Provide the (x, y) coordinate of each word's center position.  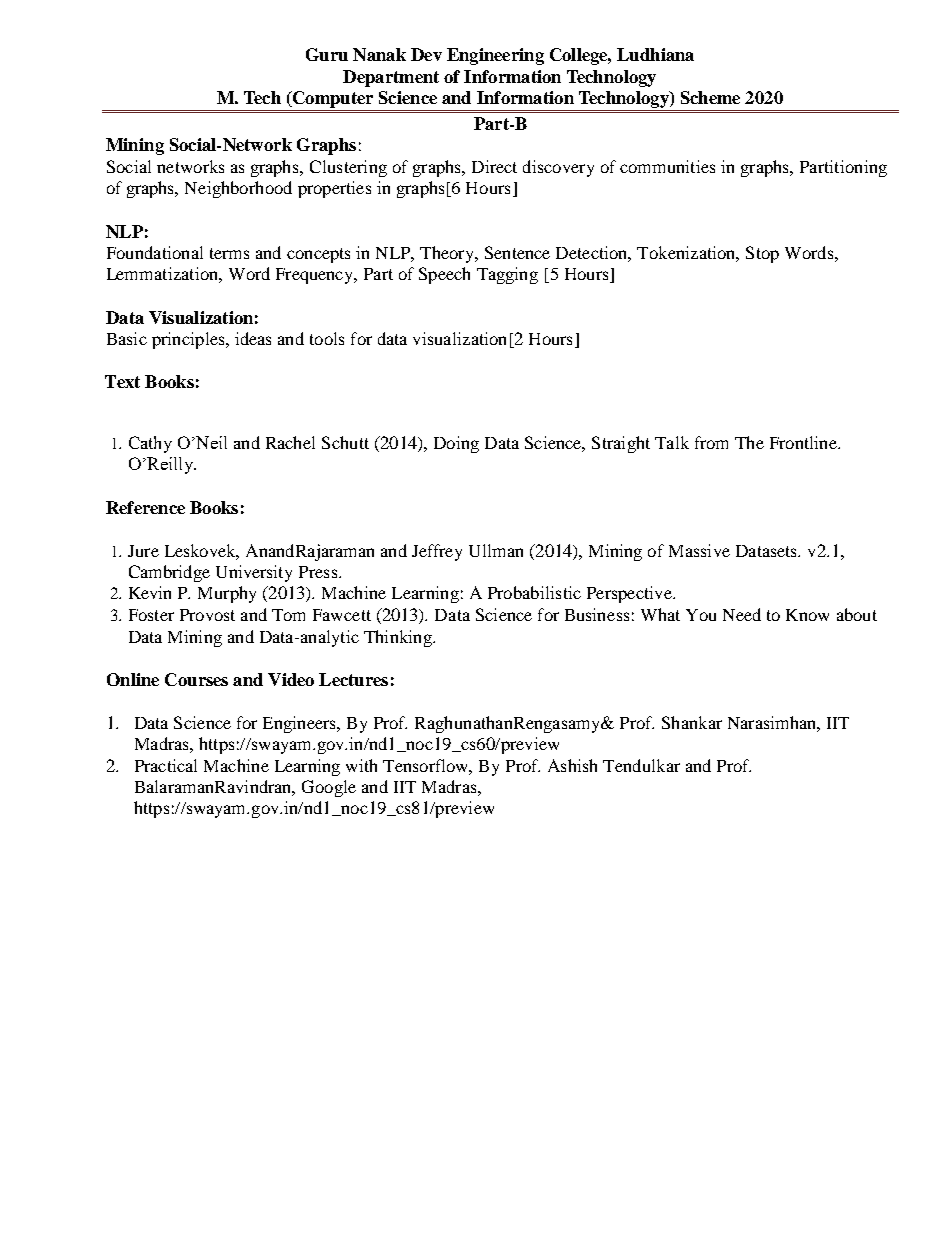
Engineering (495, 56)
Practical (166, 765)
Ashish (572, 765)
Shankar (692, 722)
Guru (327, 54)
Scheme (710, 97)
